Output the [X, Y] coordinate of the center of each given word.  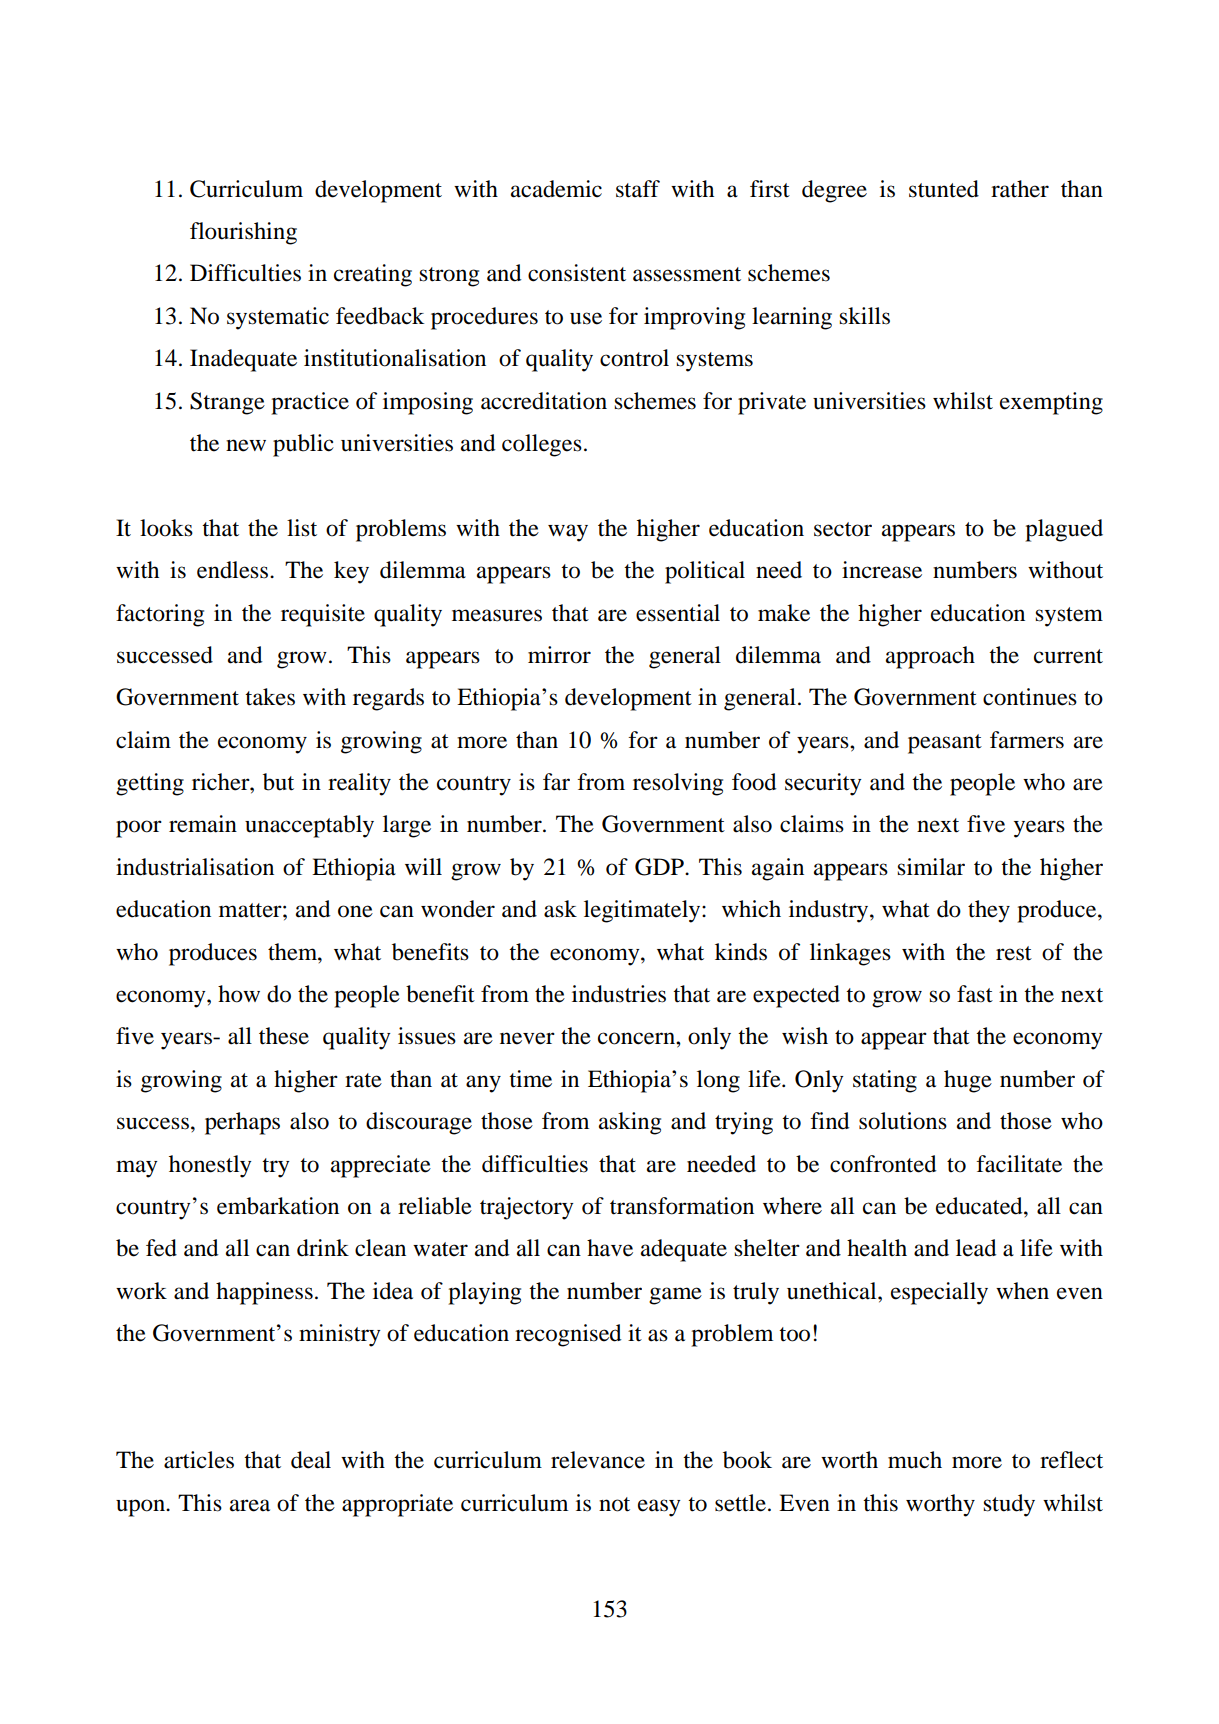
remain [203, 824]
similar [931, 867]
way [568, 533]
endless [234, 570]
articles [199, 1460]
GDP [660, 867]
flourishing [243, 233]
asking [630, 1123]
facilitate [1019, 1164]
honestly [210, 1166]
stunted [944, 189]
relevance [598, 1460]
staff [638, 189]
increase [882, 570]
